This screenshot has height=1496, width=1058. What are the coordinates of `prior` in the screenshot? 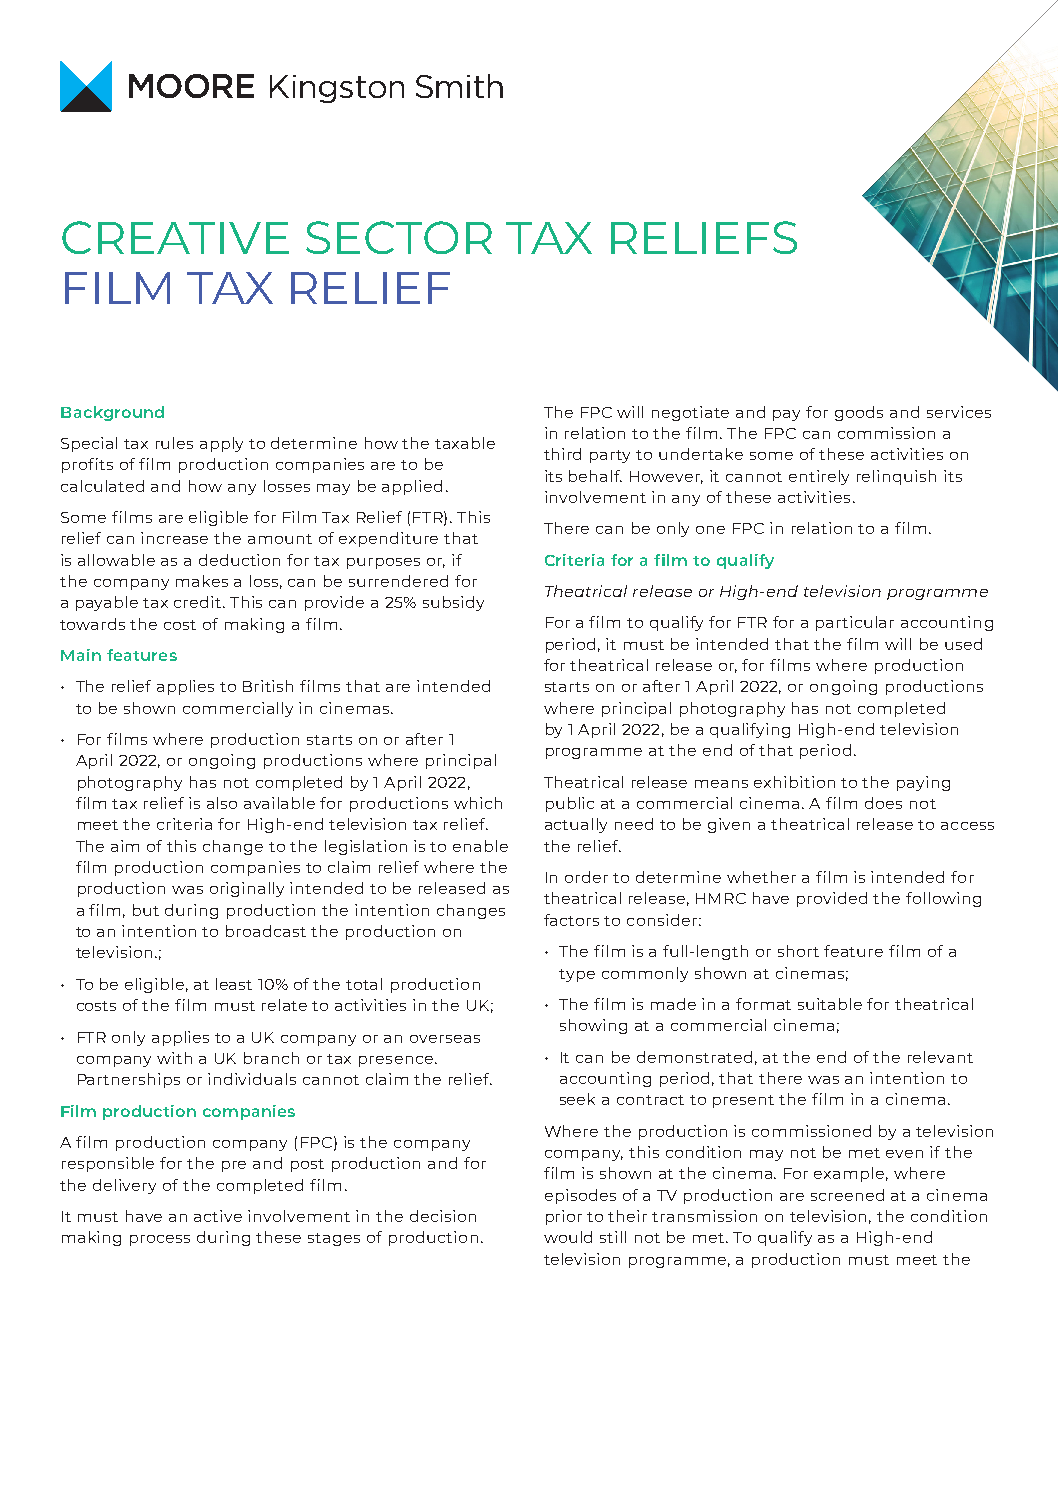 It's located at (564, 1217).
